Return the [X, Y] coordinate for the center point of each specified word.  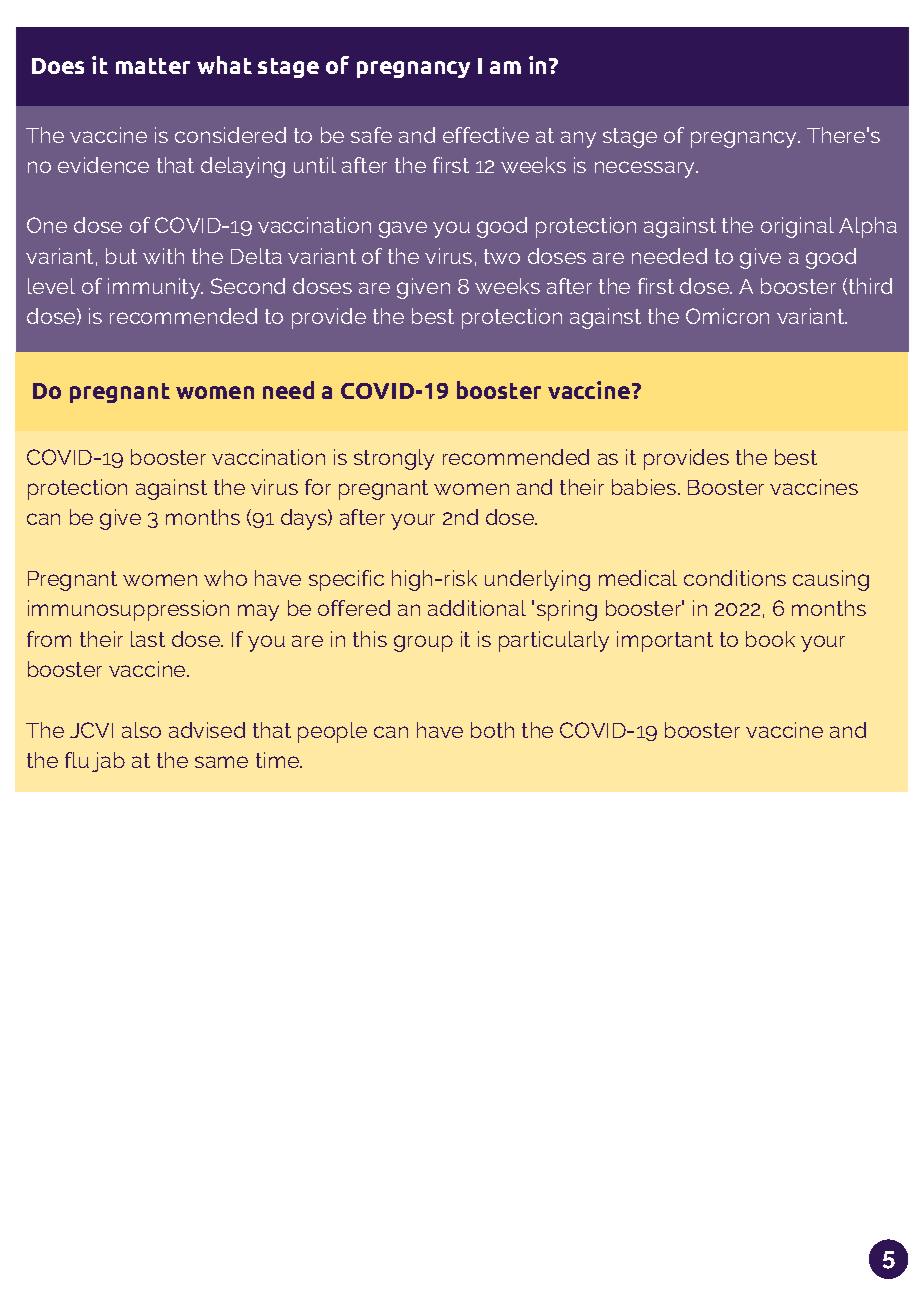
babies [644, 487]
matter [153, 66]
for [318, 487]
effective [486, 135]
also [141, 730]
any [578, 139]
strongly [394, 459]
